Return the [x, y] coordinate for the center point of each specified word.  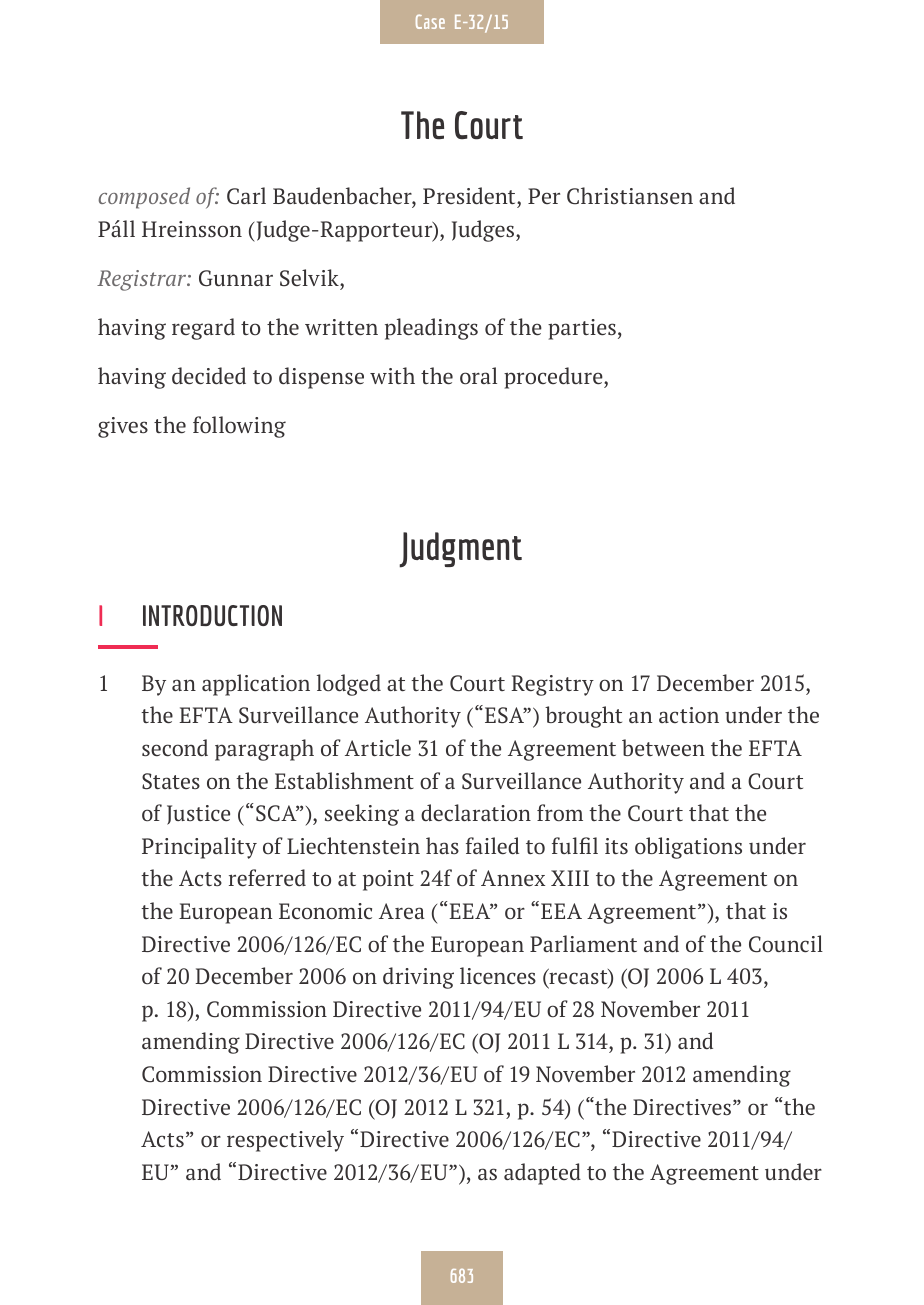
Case [430, 21]
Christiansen [630, 196]
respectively [285, 1141]
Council [786, 944]
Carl [246, 196]
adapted [542, 1174]
